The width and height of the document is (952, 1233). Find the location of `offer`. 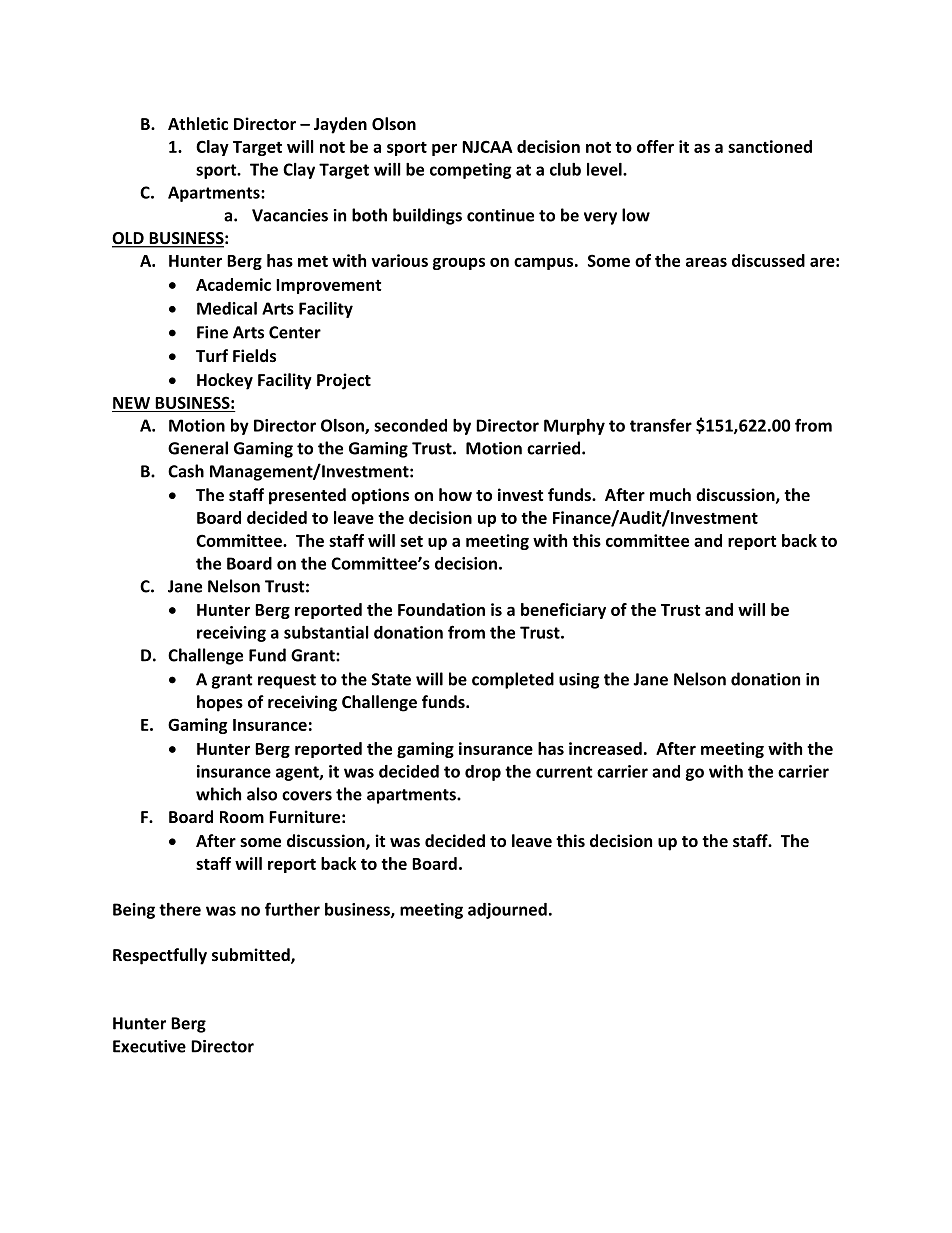

offer is located at coordinates (655, 146).
